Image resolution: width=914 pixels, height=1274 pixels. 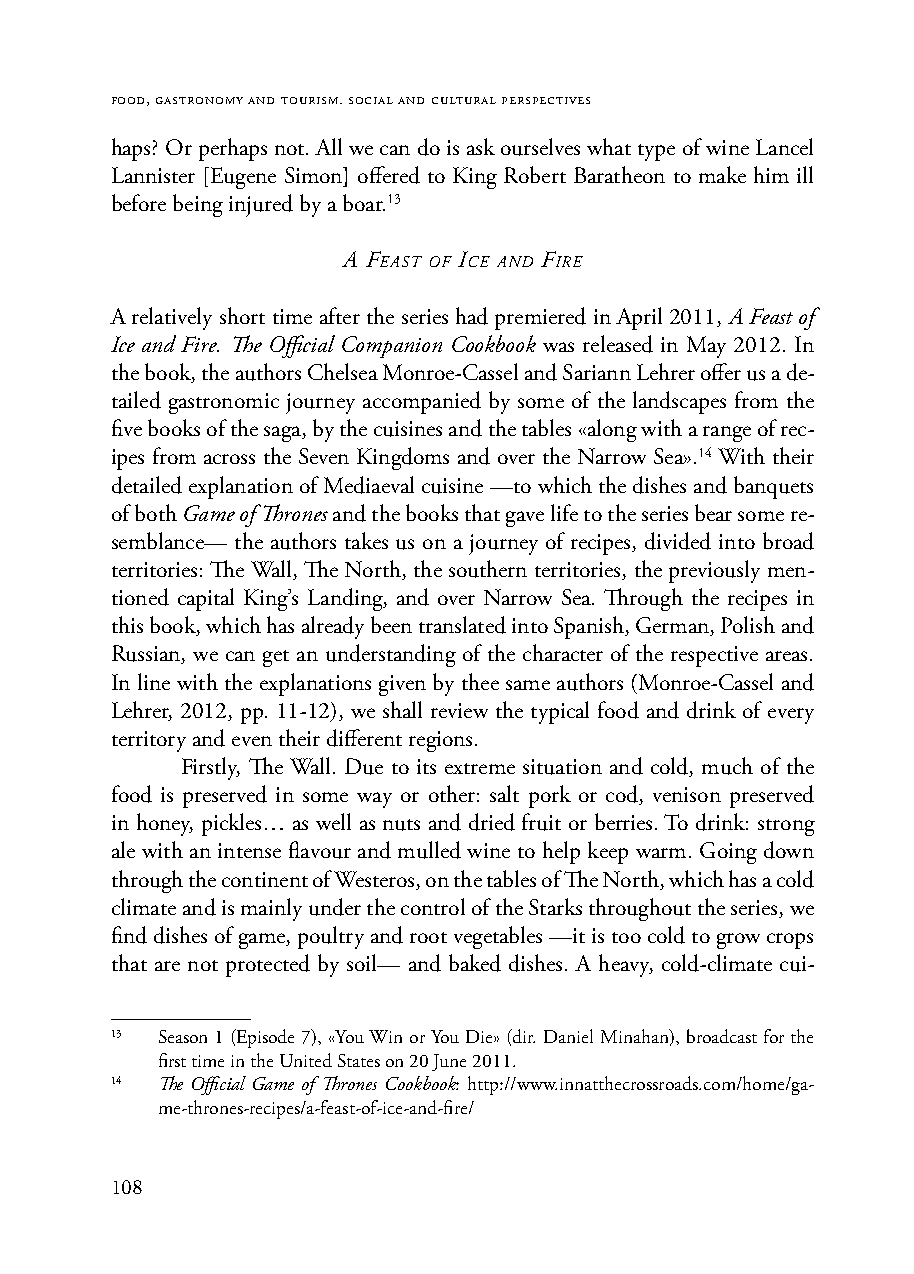 What do you see at coordinates (727, 766) in the document?
I see `much` at bounding box center [727, 766].
